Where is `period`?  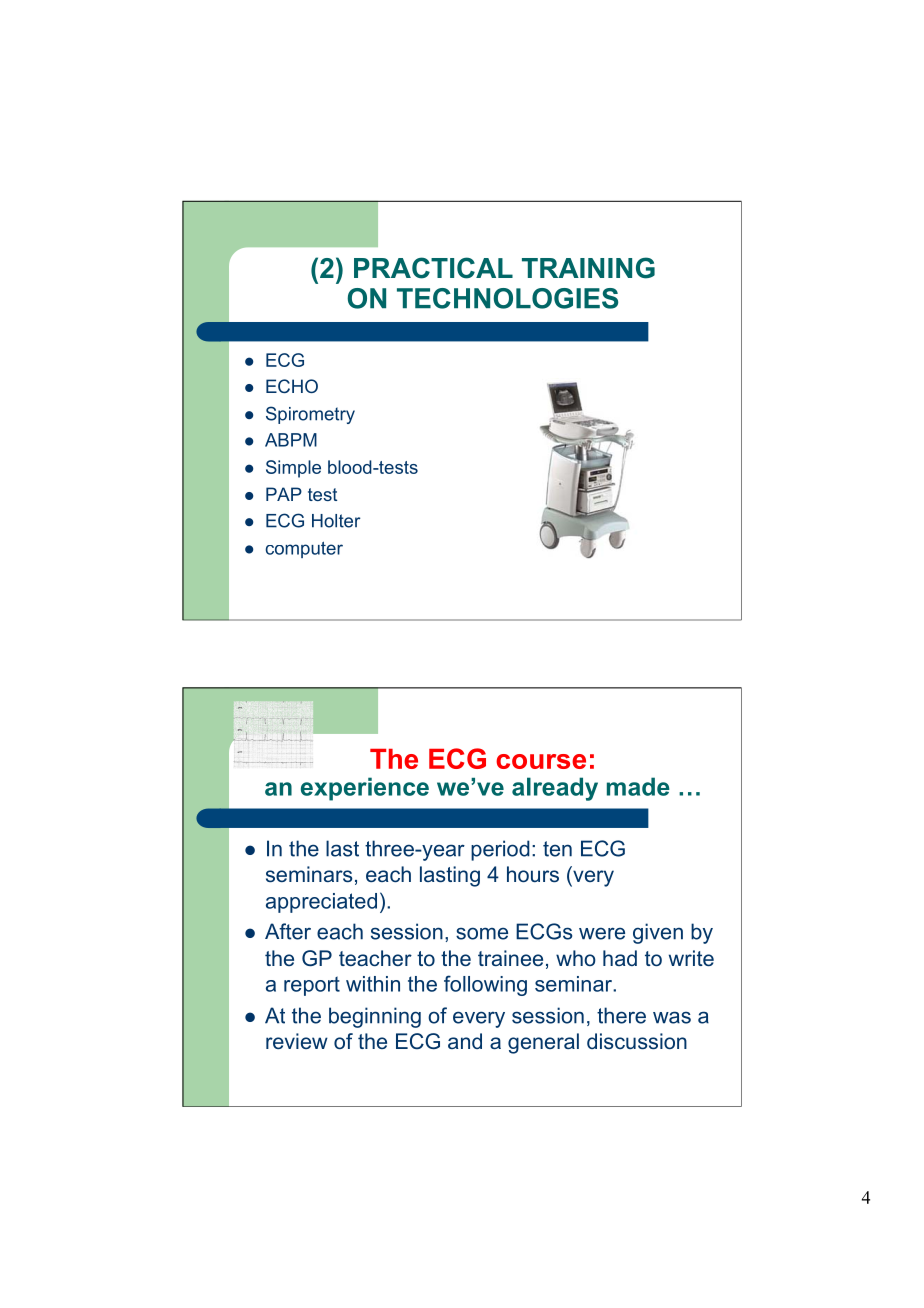
period is located at coordinates (500, 850).
